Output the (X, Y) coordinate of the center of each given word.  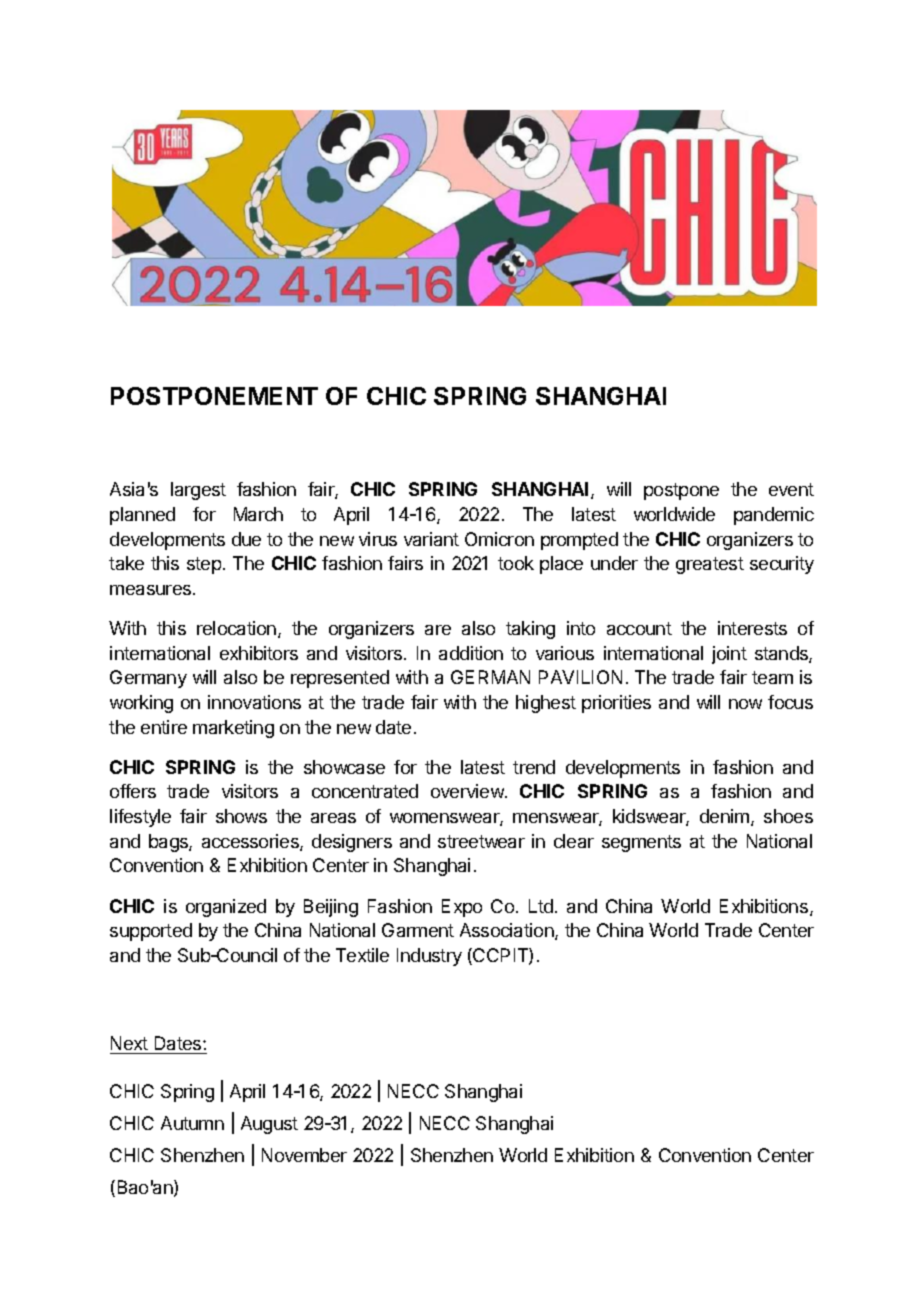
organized (226, 908)
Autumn (192, 1123)
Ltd (541, 906)
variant (431, 539)
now (745, 704)
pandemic (774, 516)
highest (546, 704)
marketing (233, 729)
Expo (462, 908)
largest (198, 491)
